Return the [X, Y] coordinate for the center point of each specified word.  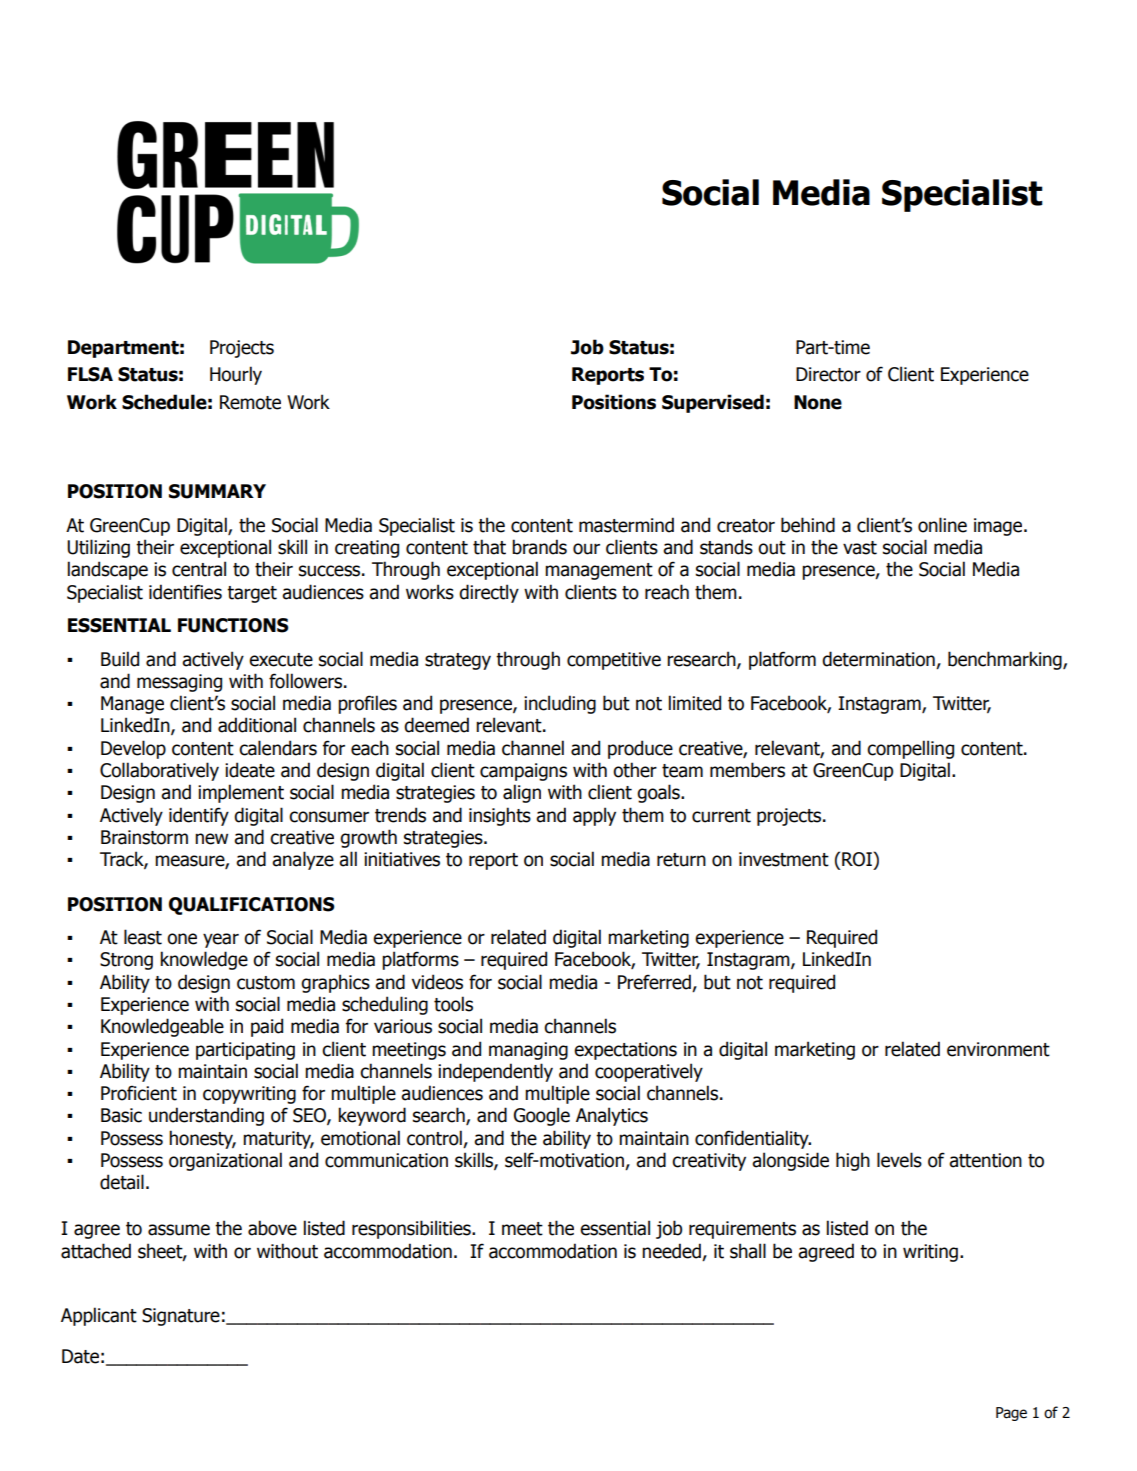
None [818, 402]
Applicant [99, 1316]
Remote [250, 402]
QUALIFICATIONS [252, 906]
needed [671, 1251]
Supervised [713, 403]
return [681, 860]
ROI [858, 859]
